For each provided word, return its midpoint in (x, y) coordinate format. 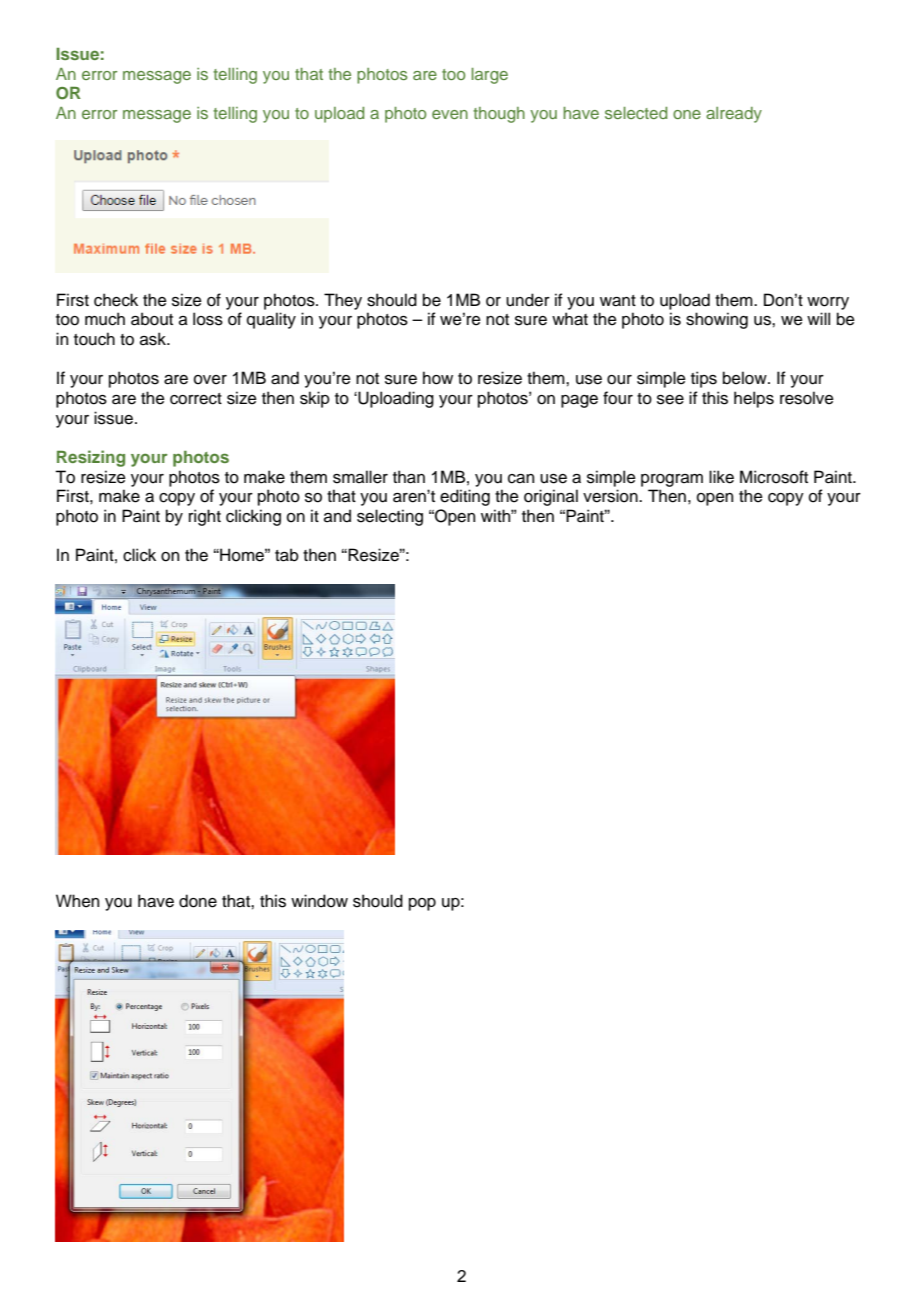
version (611, 496)
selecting (390, 517)
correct (196, 399)
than (409, 477)
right (205, 517)
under (528, 300)
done (198, 901)
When (77, 901)
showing (717, 320)
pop (422, 904)
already (734, 115)
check (116, 300)
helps (754, 399)
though (499, 115)
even (450, 114)
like (721, 477)
